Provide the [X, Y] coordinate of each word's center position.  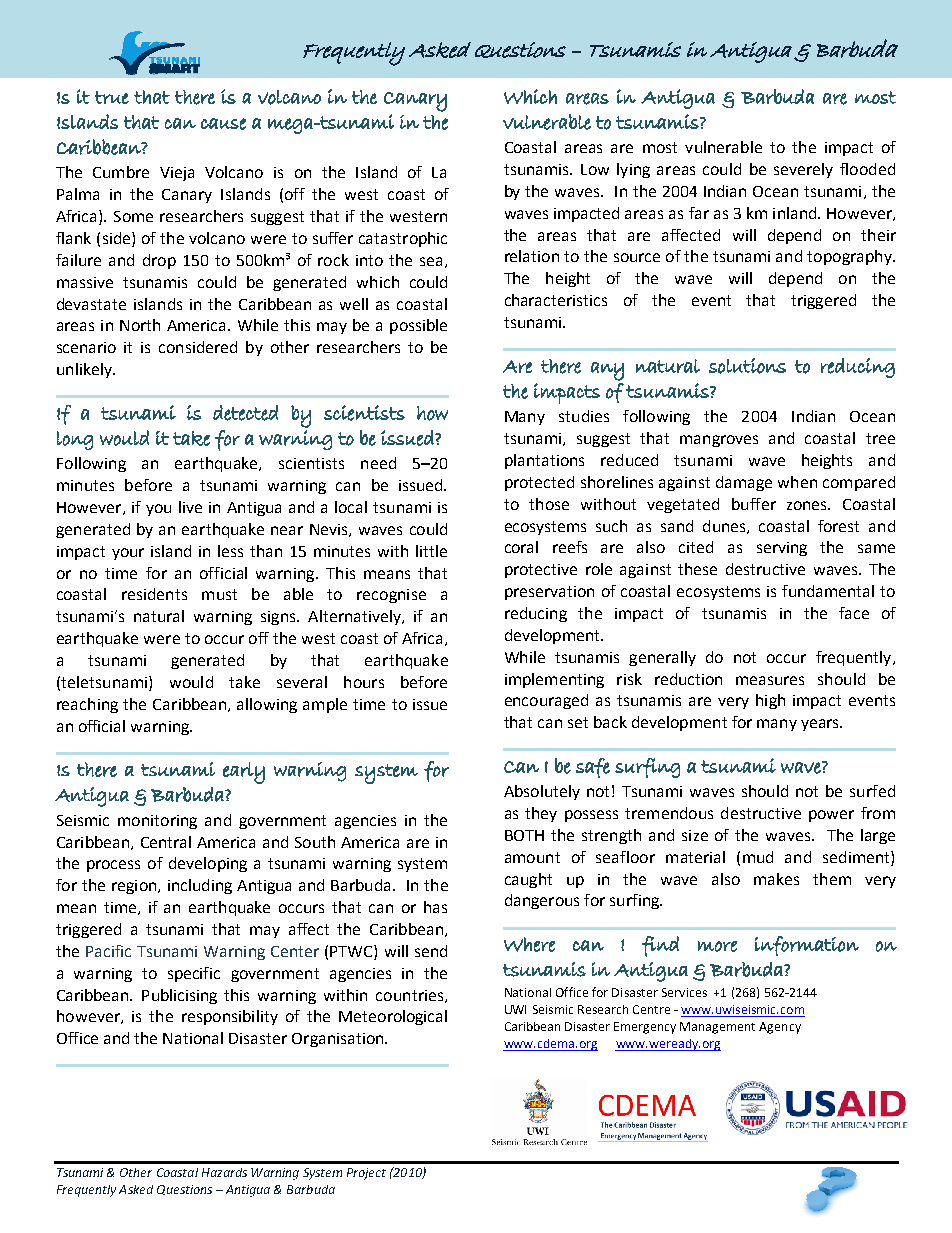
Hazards [224, 1172]
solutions [747, 366]
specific [194, 974]
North [140, 325]
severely [803, 170]
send [431, 951]
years [821, 725]
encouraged [546, 701]
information [807, 946]
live [190, 507]
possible [418, 326]
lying [633, 170]
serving [782, 549]
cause [223, 124]
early [244, 773]
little [431, 551]
